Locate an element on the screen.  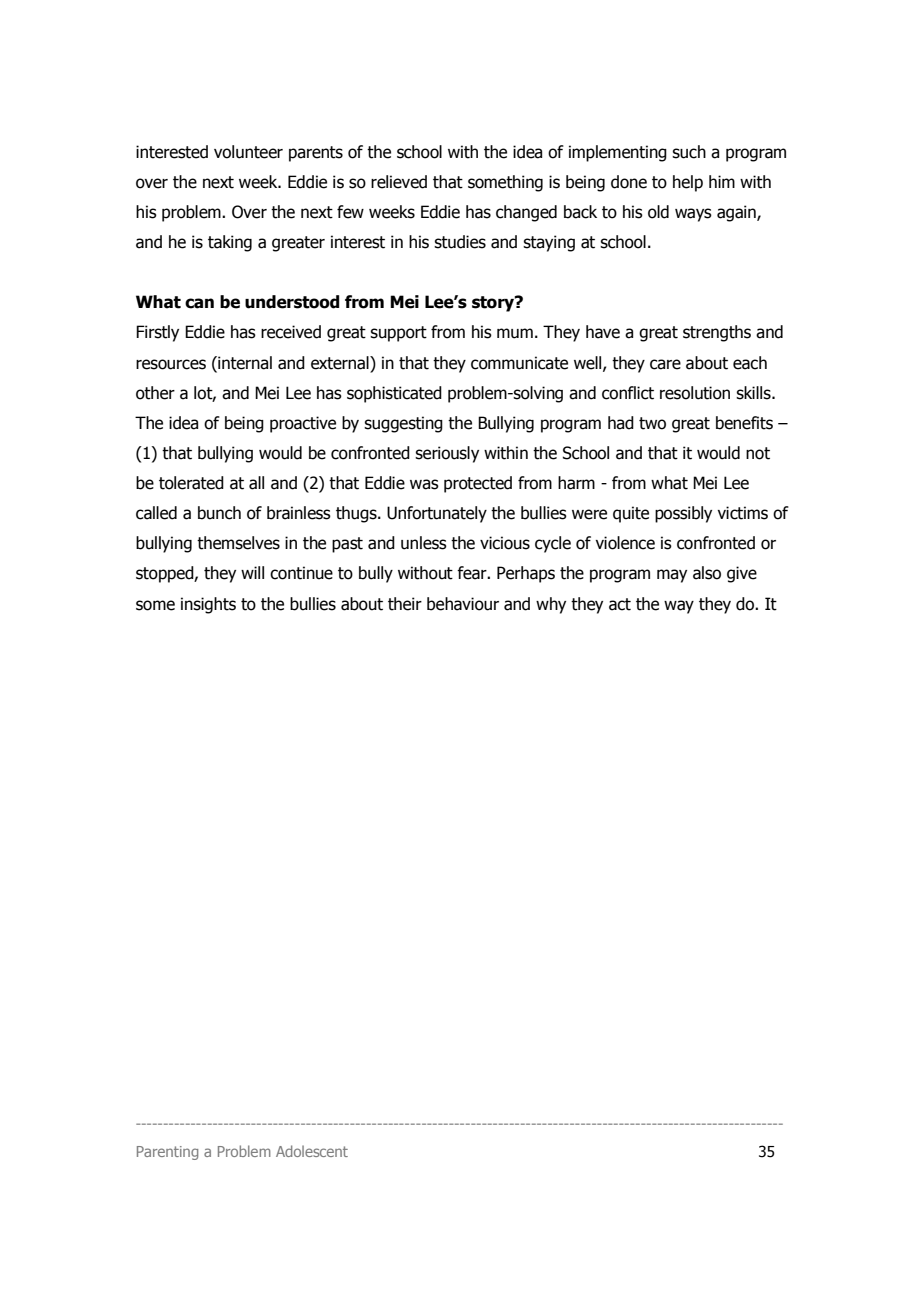
Adolescent is located at coordinates (312, 1151).
